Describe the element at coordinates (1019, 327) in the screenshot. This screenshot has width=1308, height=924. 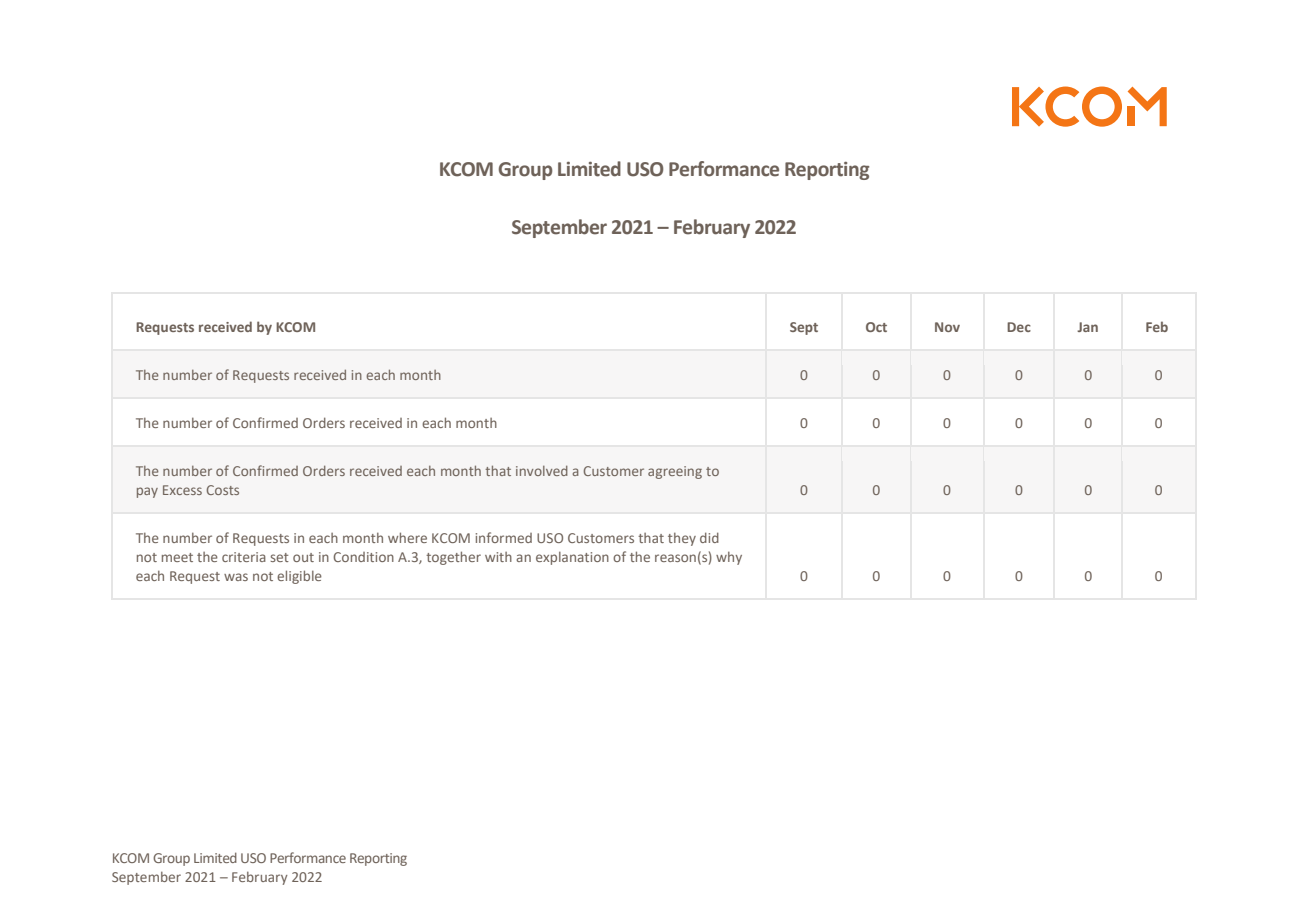
I see `Dec` at that location.
